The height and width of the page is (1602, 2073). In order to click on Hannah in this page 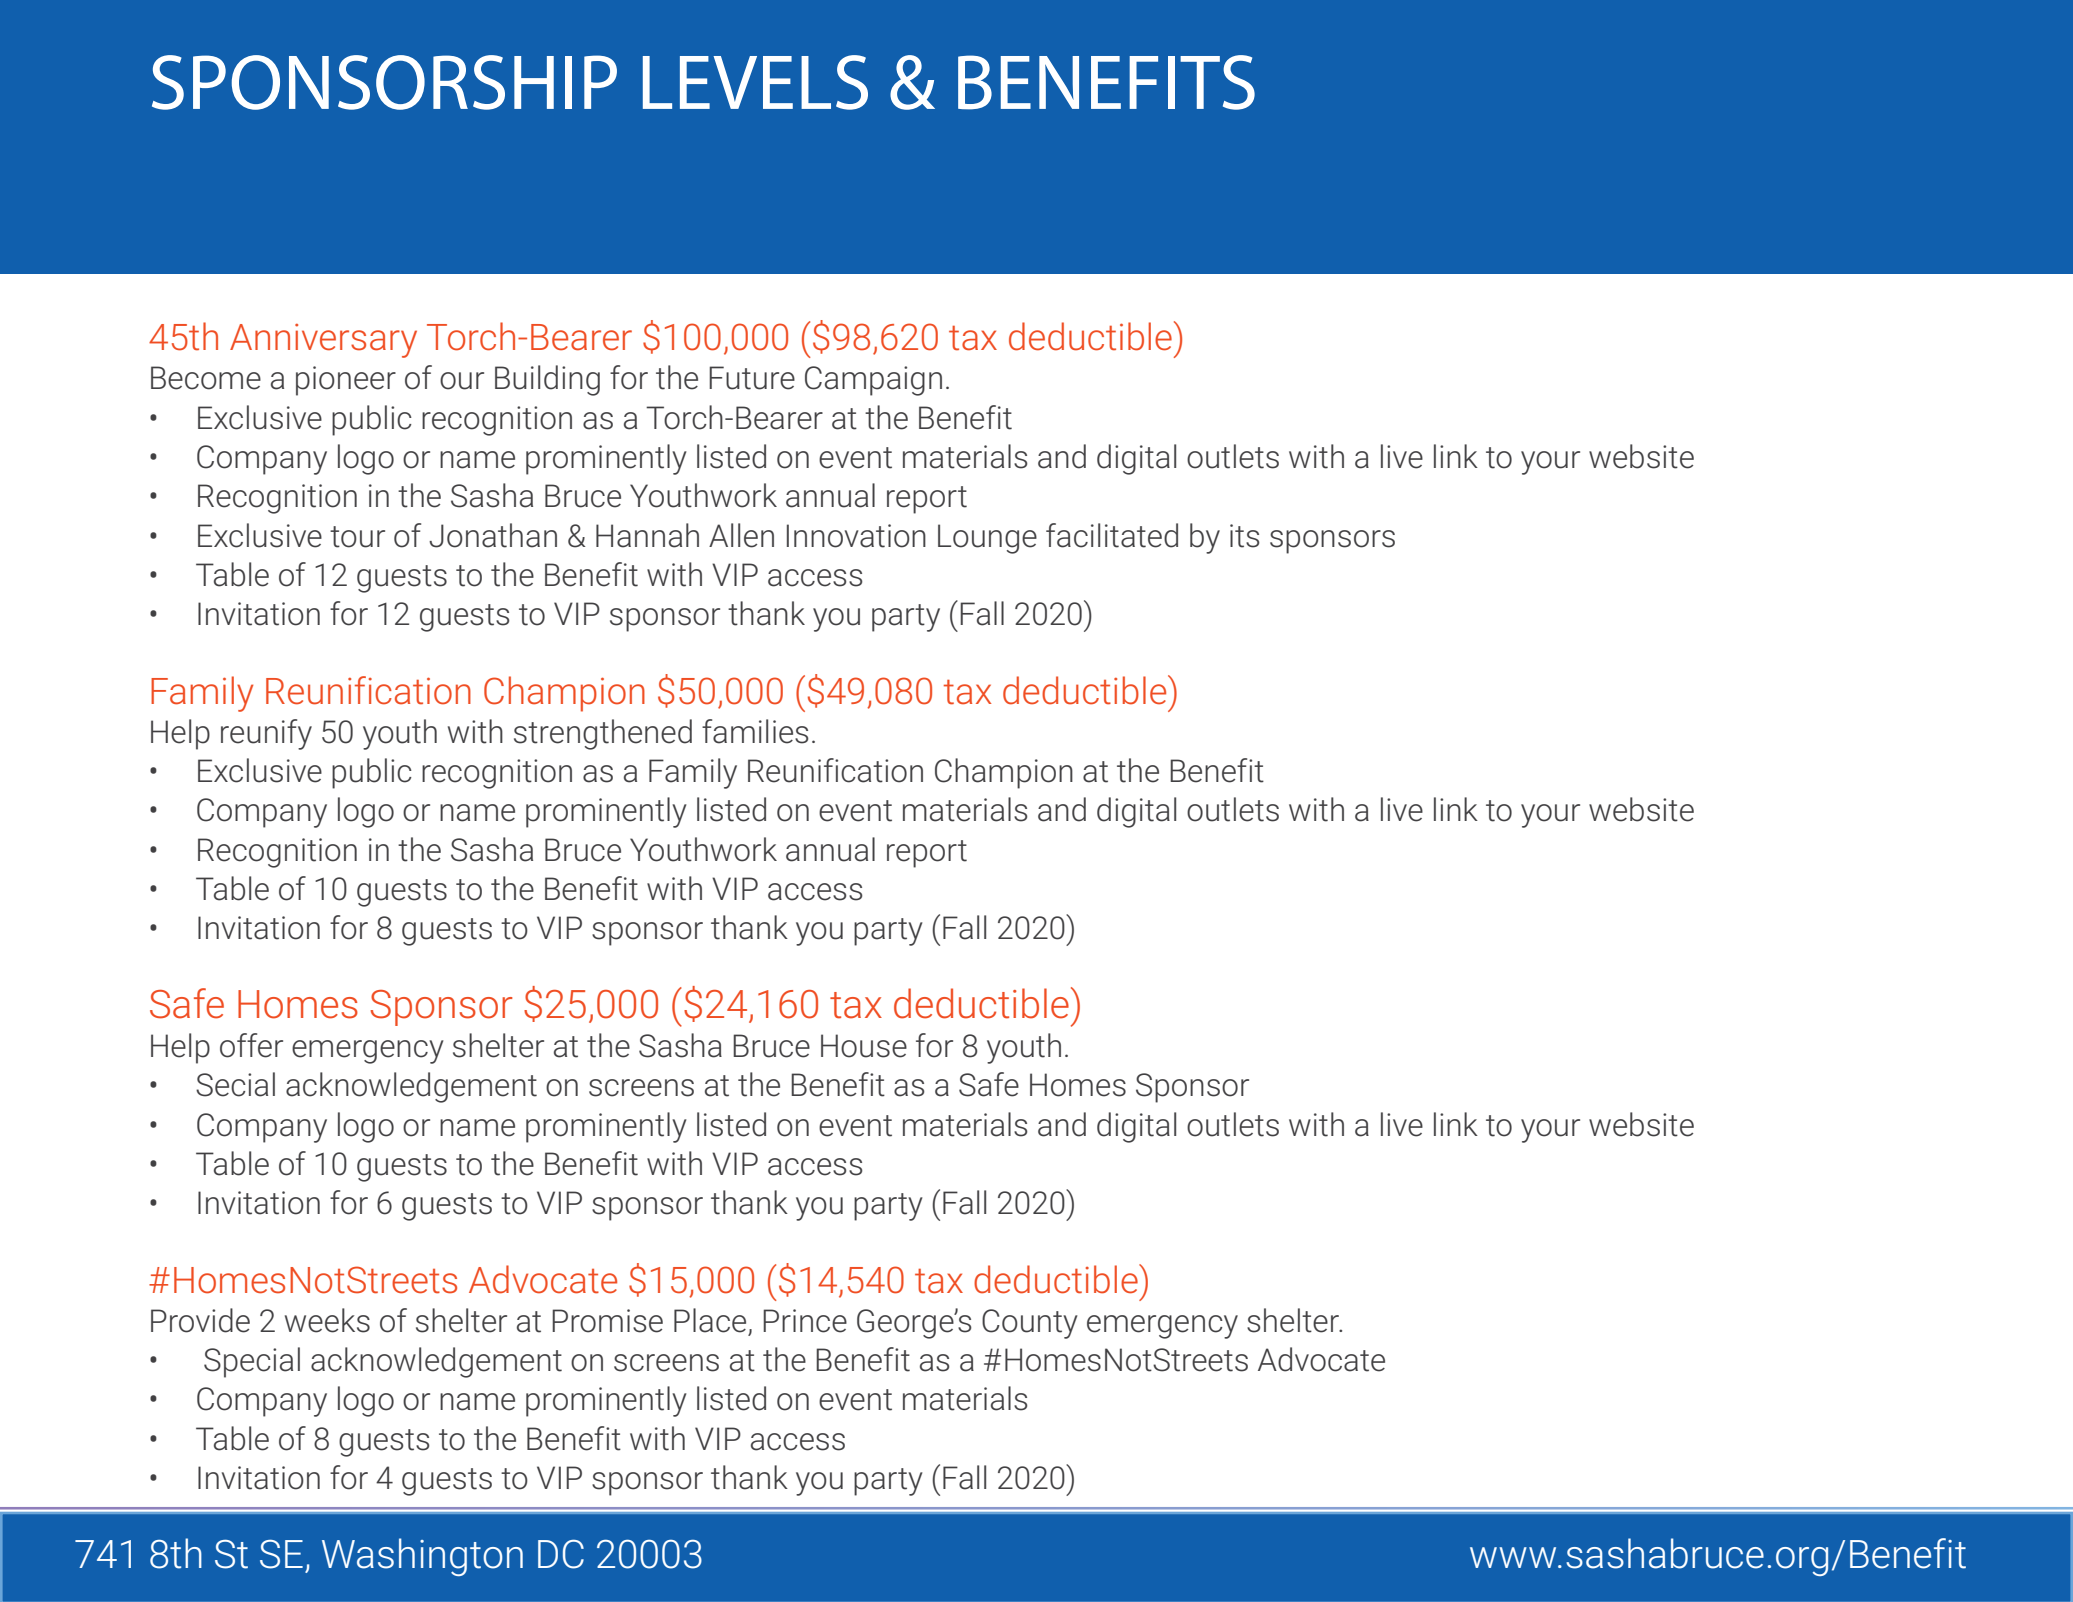, I will do `click(647, 535)`.
